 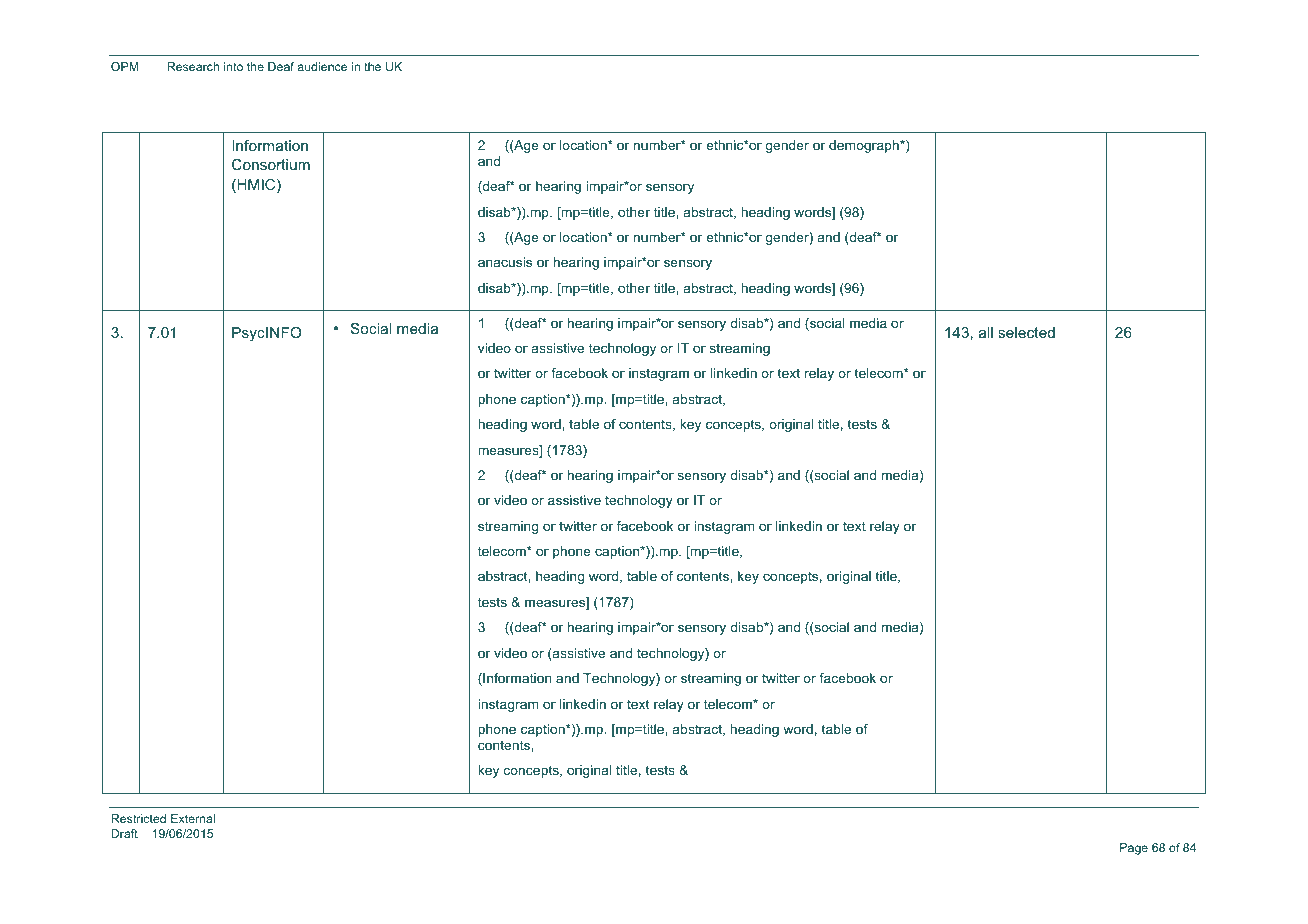 What do you see at coordinates (322, 66) in the screenshot?
I see `audience` at bounding box center [322, 66].
